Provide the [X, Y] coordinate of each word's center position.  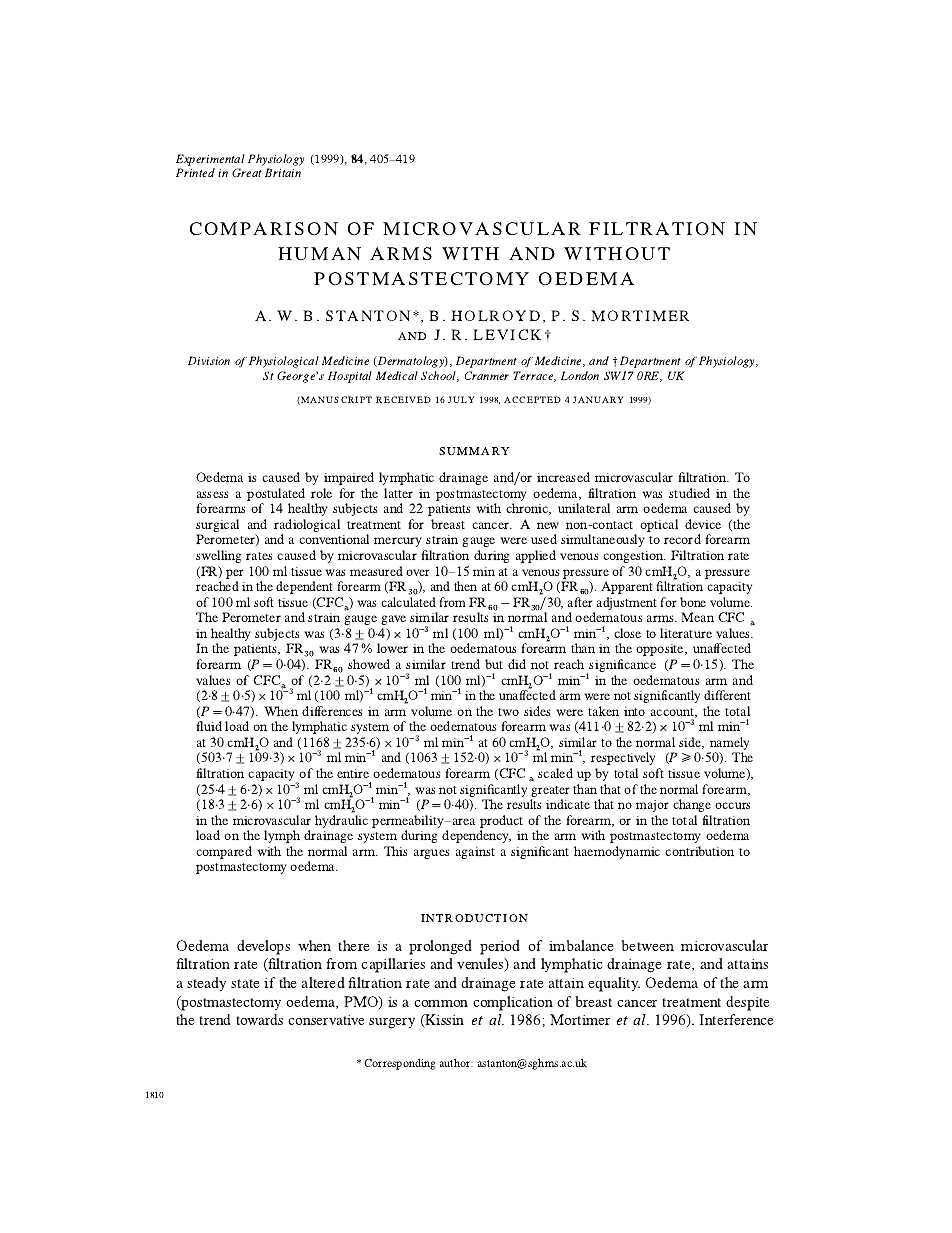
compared [224, 852]
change [692, 805]
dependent [304, 587]
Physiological [284, 362]
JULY [461, 399]
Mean [697, 617]
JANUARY [598, 399]
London [580, 375]
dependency [476, 836]
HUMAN [319, 253]
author [456, 1062]
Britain [283, 172]
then [465, 586]
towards [259, 1019]
